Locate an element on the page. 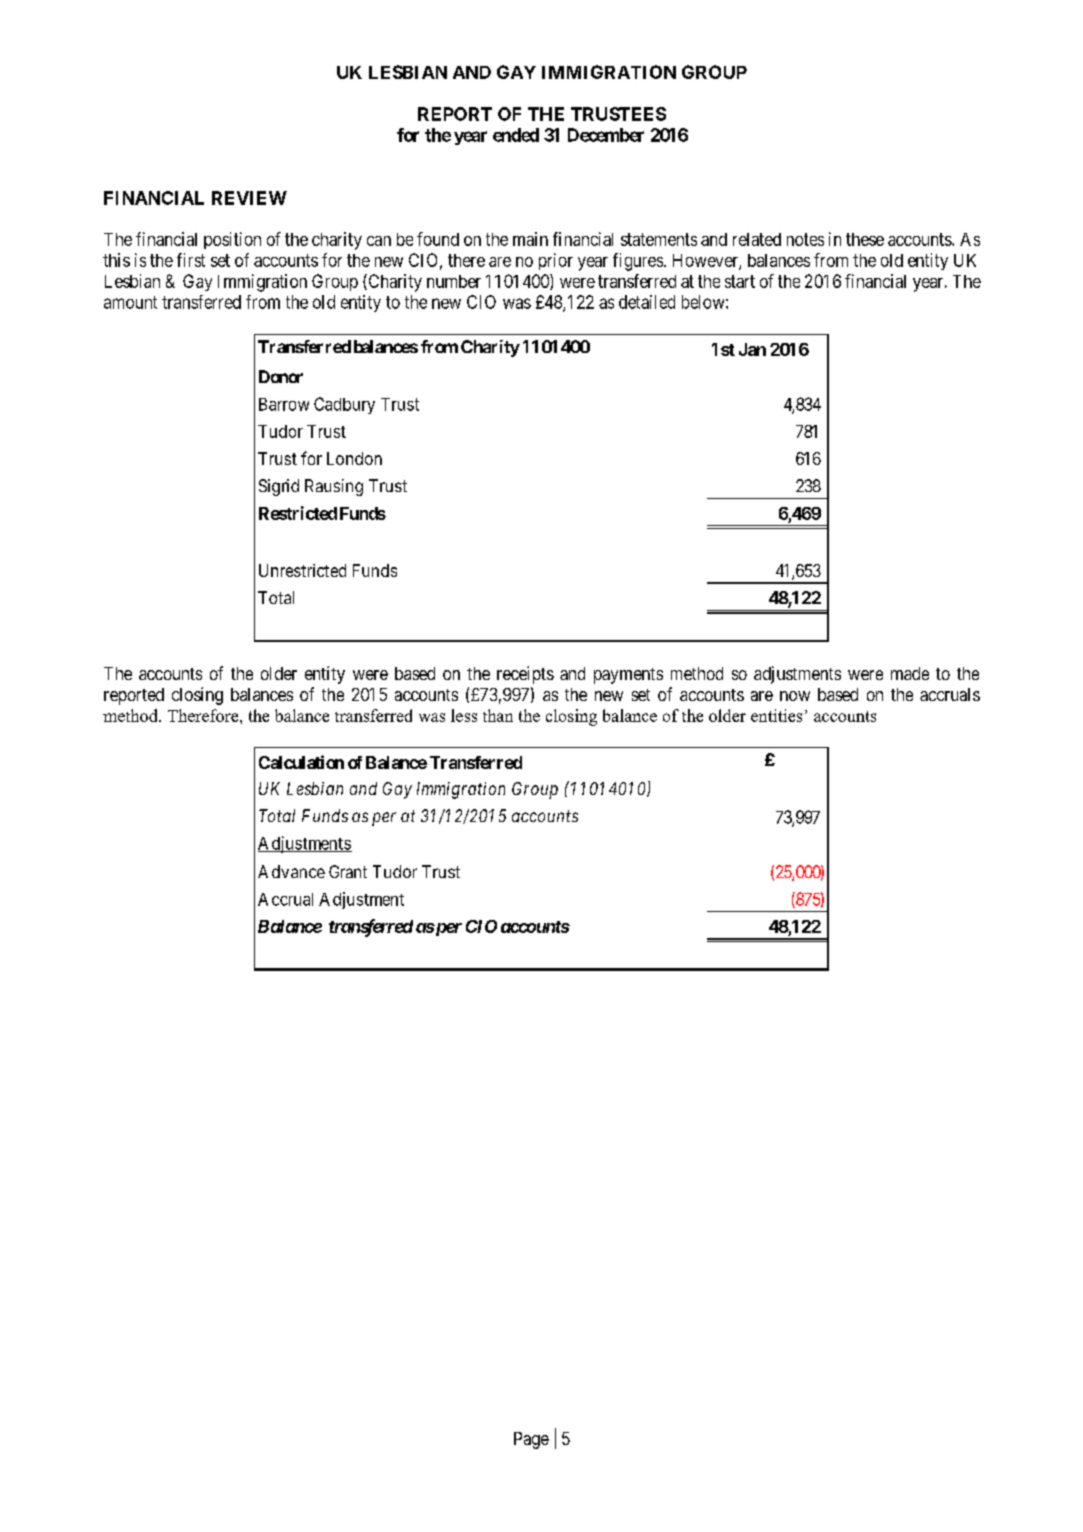 Image resolution: width=1083 pixels, height=1532 pixels. Calculation is located at coordinates (301, 762).
